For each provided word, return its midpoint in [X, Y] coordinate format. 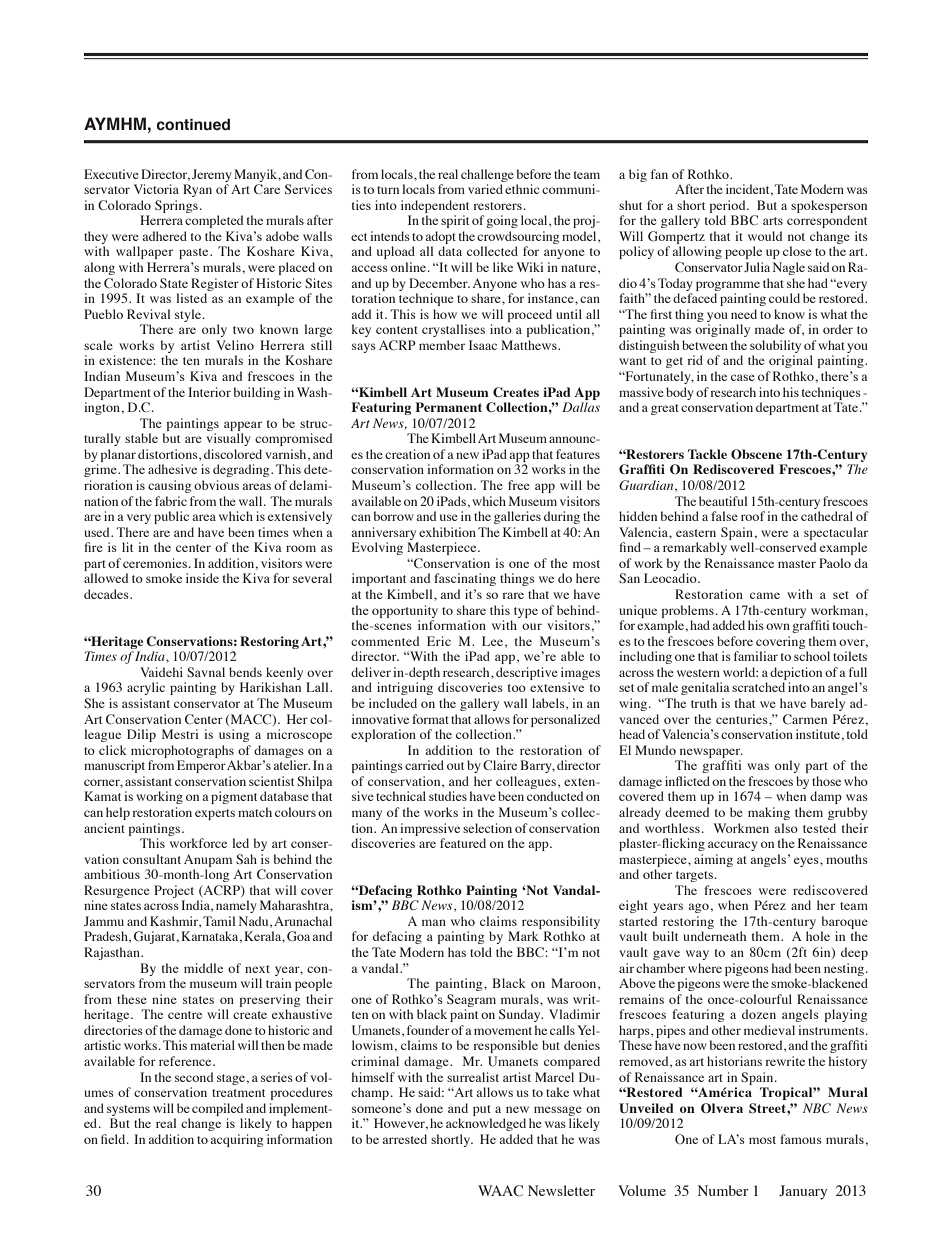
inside [202, 578]
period [729, 206]
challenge [487, 175]
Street [768, 1108]
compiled [217, 1109]
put [482, 1110]
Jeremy [212, 175]
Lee [494, 642]
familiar [756, 656]
